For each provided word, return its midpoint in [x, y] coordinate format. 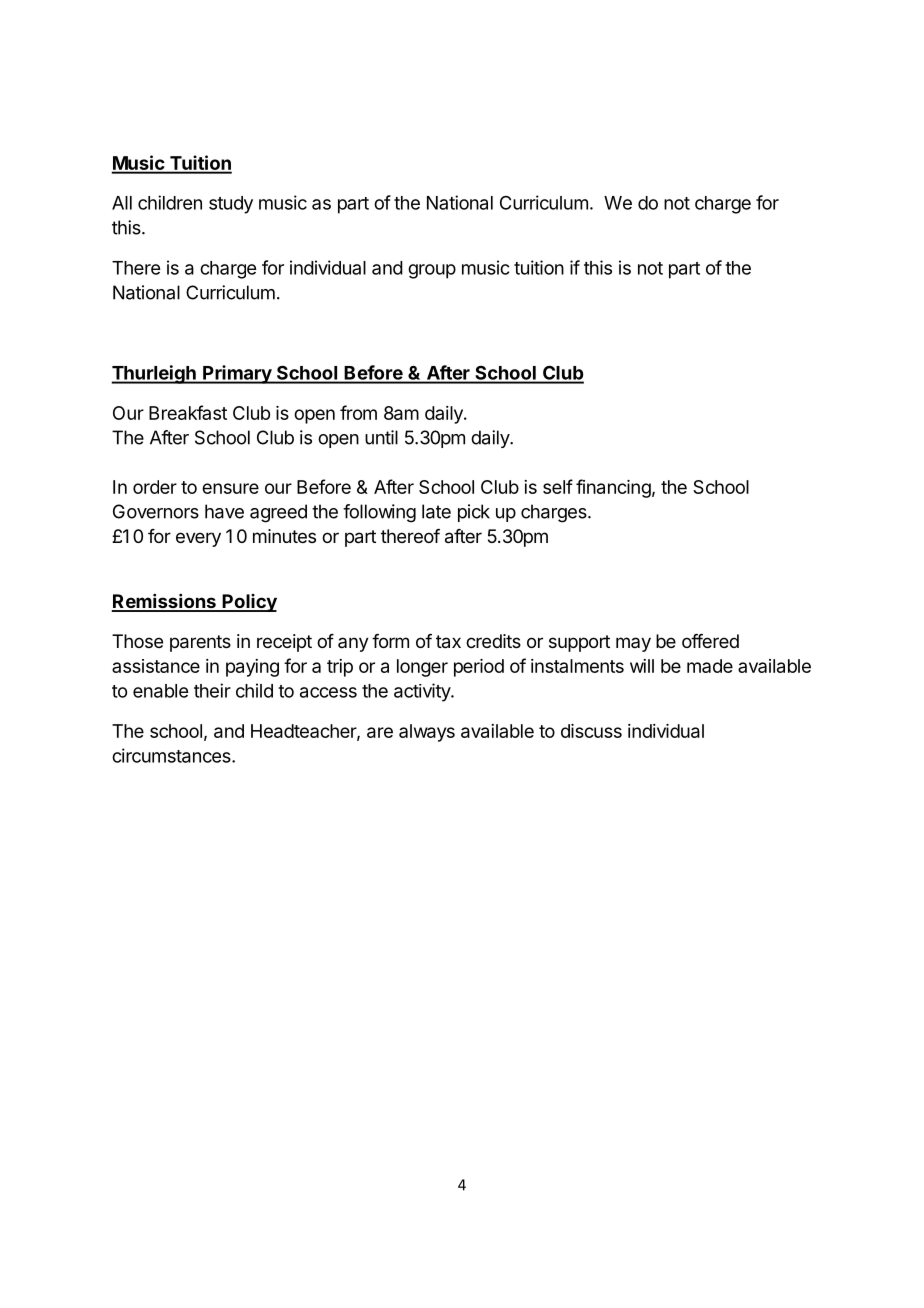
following [379, 513]
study [231, 205]
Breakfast [188, 412]
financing [613, 488]
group [432, 271]
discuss [591, 731]
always [427, 733]
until [381, 437]
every [198, 539]
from [358, 412]
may [633, 644]
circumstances [172, 755]
